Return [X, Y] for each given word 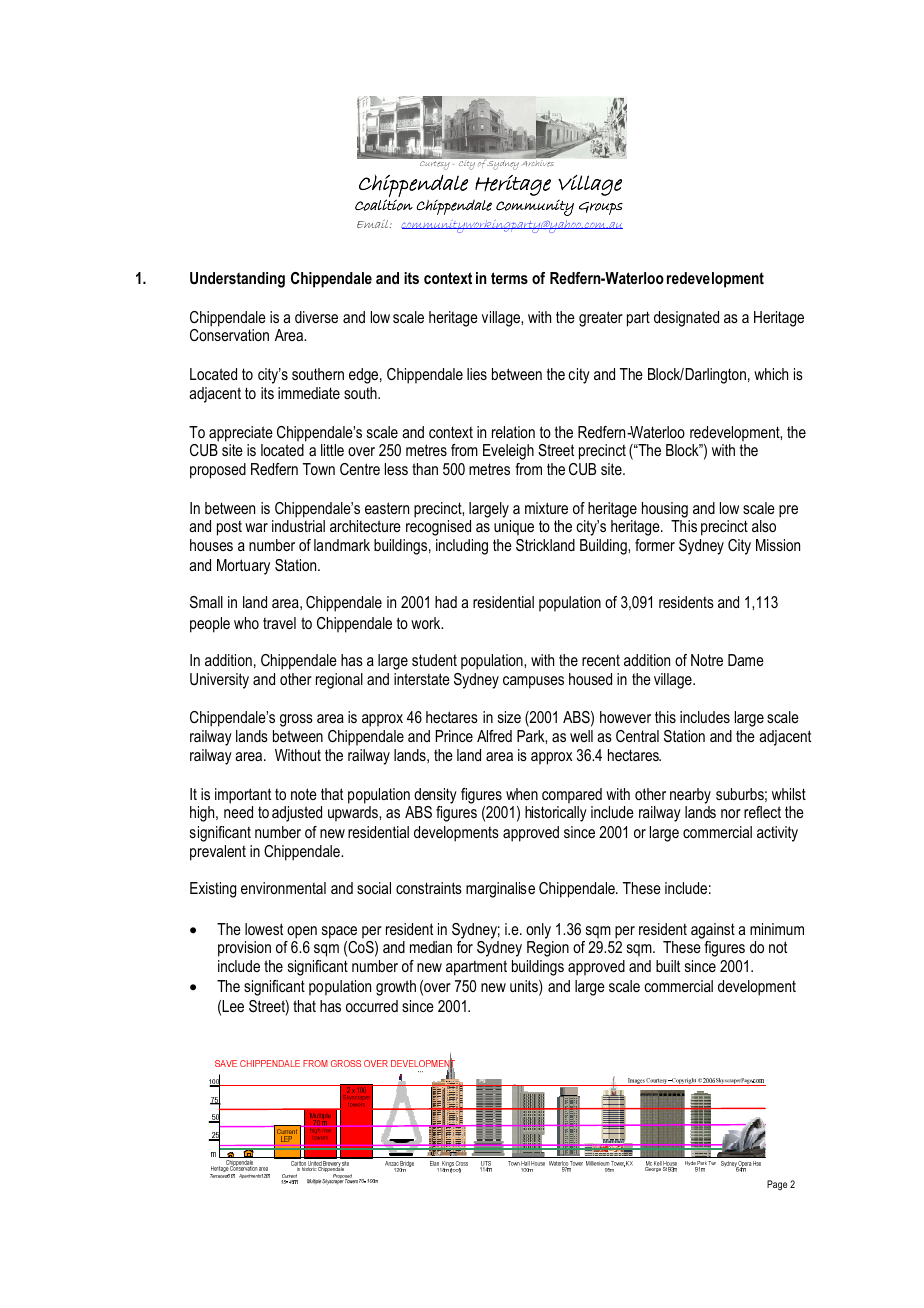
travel [279, 623]
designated [686, 319]
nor [731, 813]
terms [509, 278]
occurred [372, 1006]
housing [665, 510]
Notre [707, 660]
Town [319, 469]
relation [513, 432]
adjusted [297, 814]
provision [244, 949]
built [668, 966]
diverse [316, 317]
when [522, 794]
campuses [533, 682]
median [431, 947]
